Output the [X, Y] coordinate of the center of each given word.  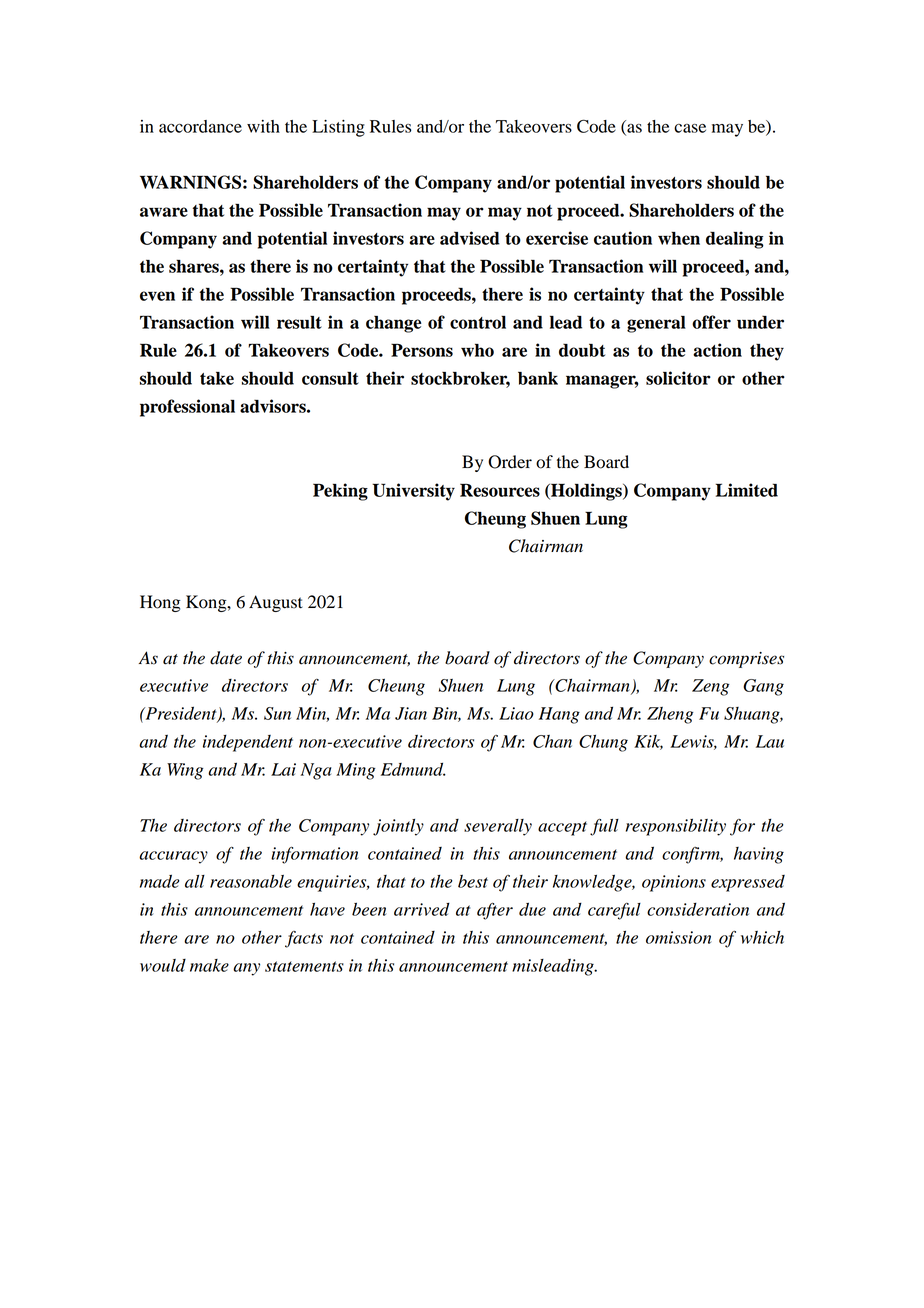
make [209, 965]
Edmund [413, 769]
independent [248, 743]
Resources [500, 490]
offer [711, 322]
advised [470, 238]
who [477, 350]
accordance [200, 126]
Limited [747, 490]
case [690, 128]
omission [679, 937]
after [495, 911]
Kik [648, 742]
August [276, 603]
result [299, 322]
